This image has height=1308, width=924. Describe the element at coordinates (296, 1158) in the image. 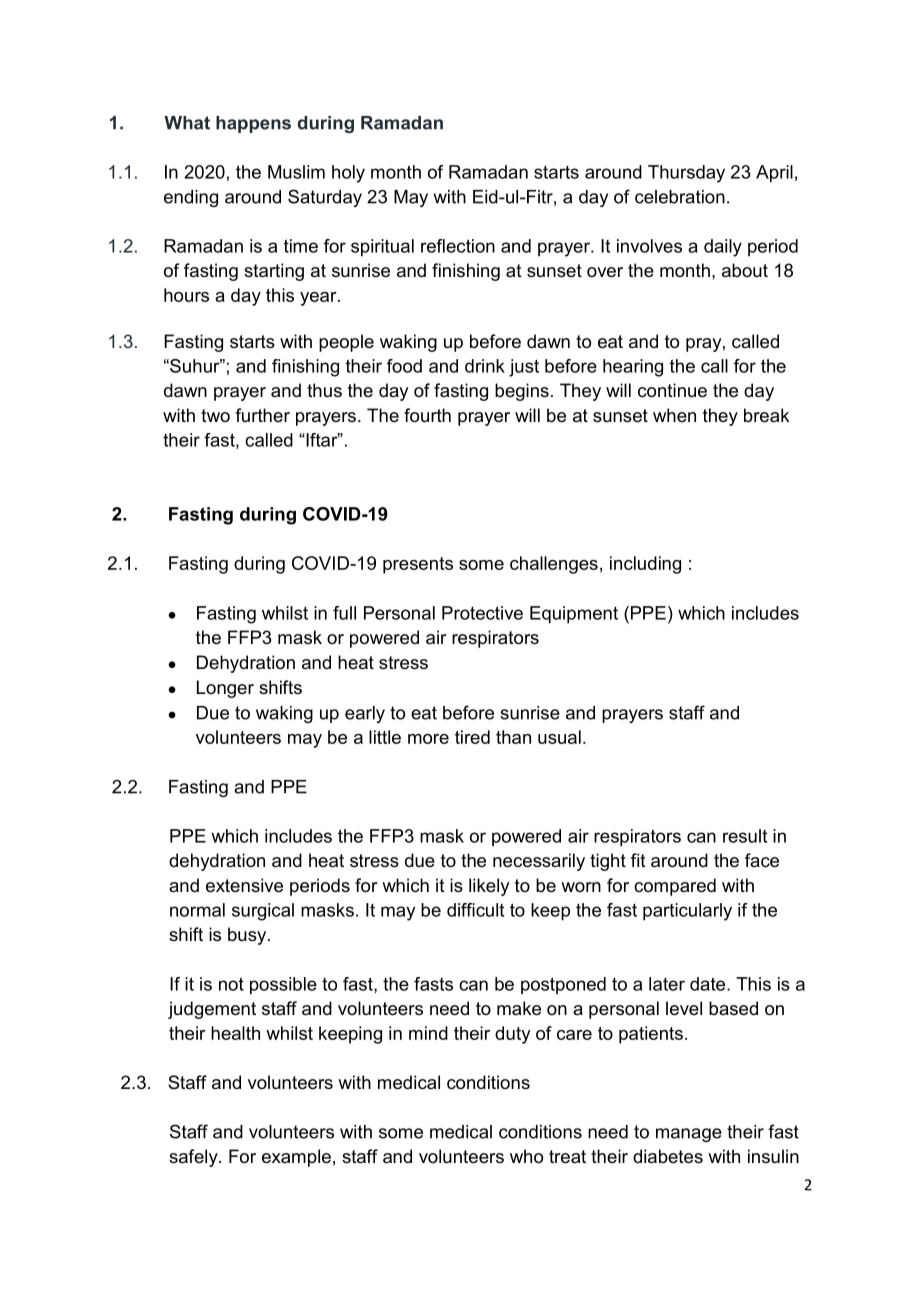

I see `example` at that location.
